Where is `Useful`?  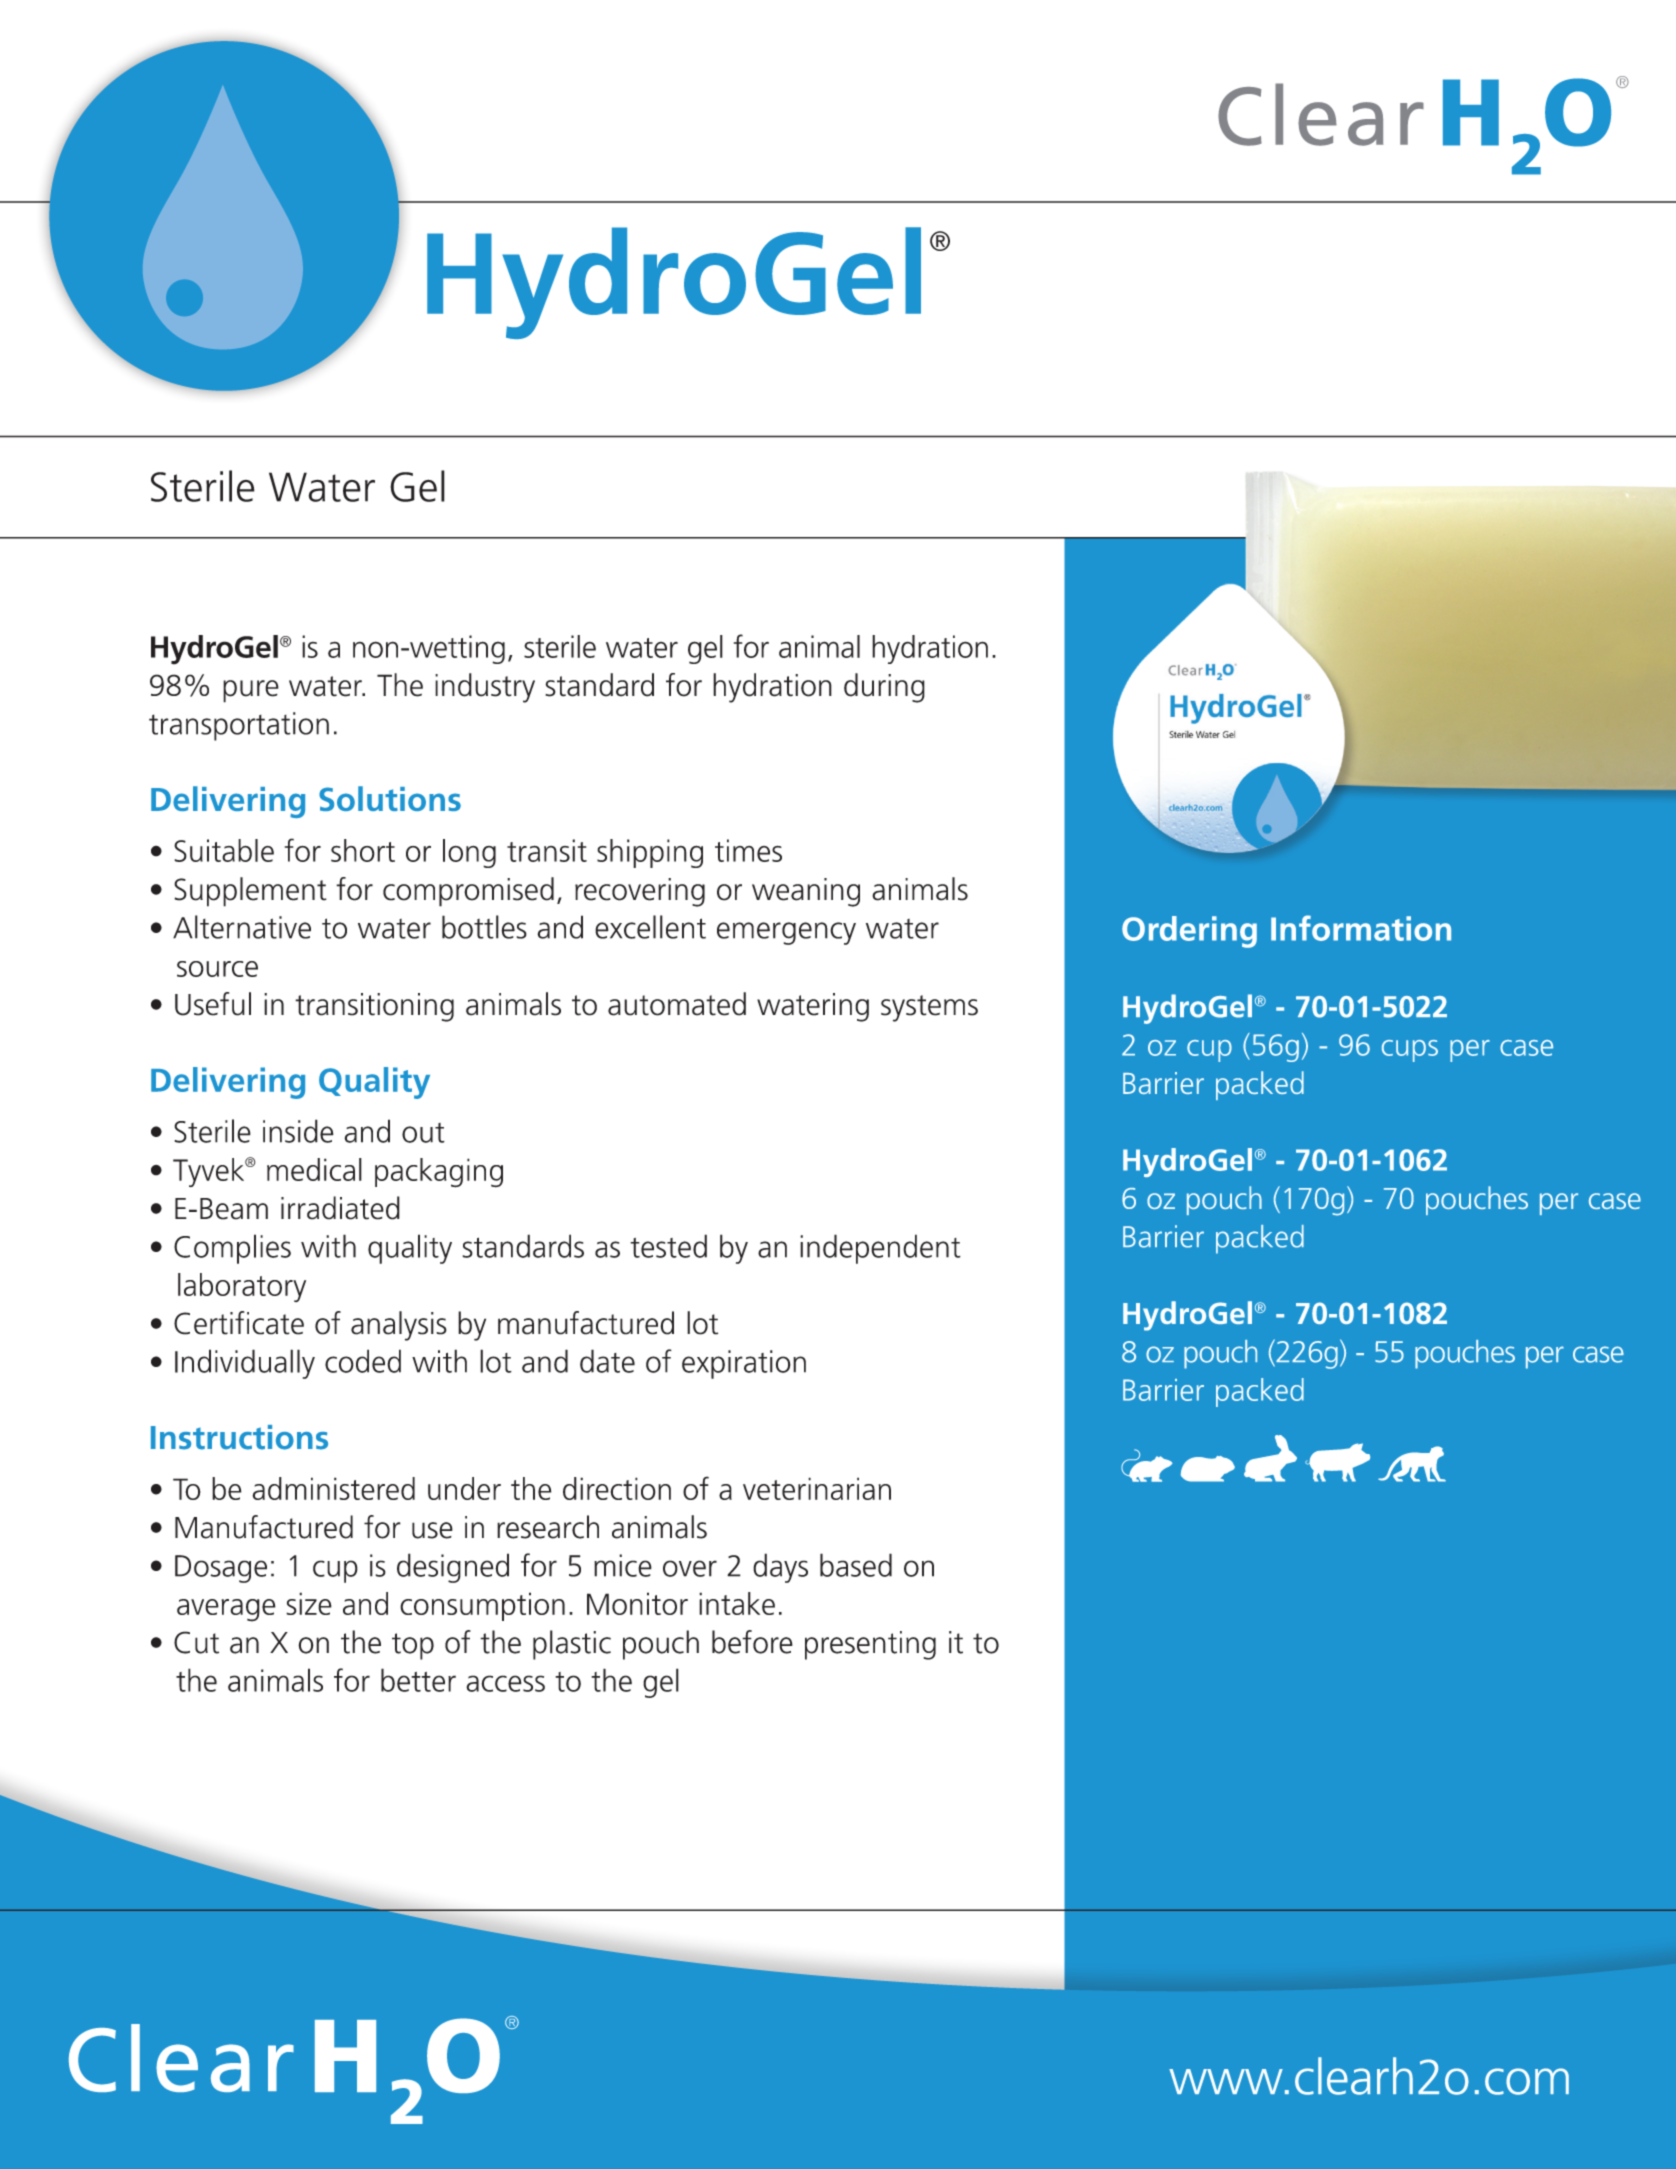
Useful is located at coordinates (213, 1004).
